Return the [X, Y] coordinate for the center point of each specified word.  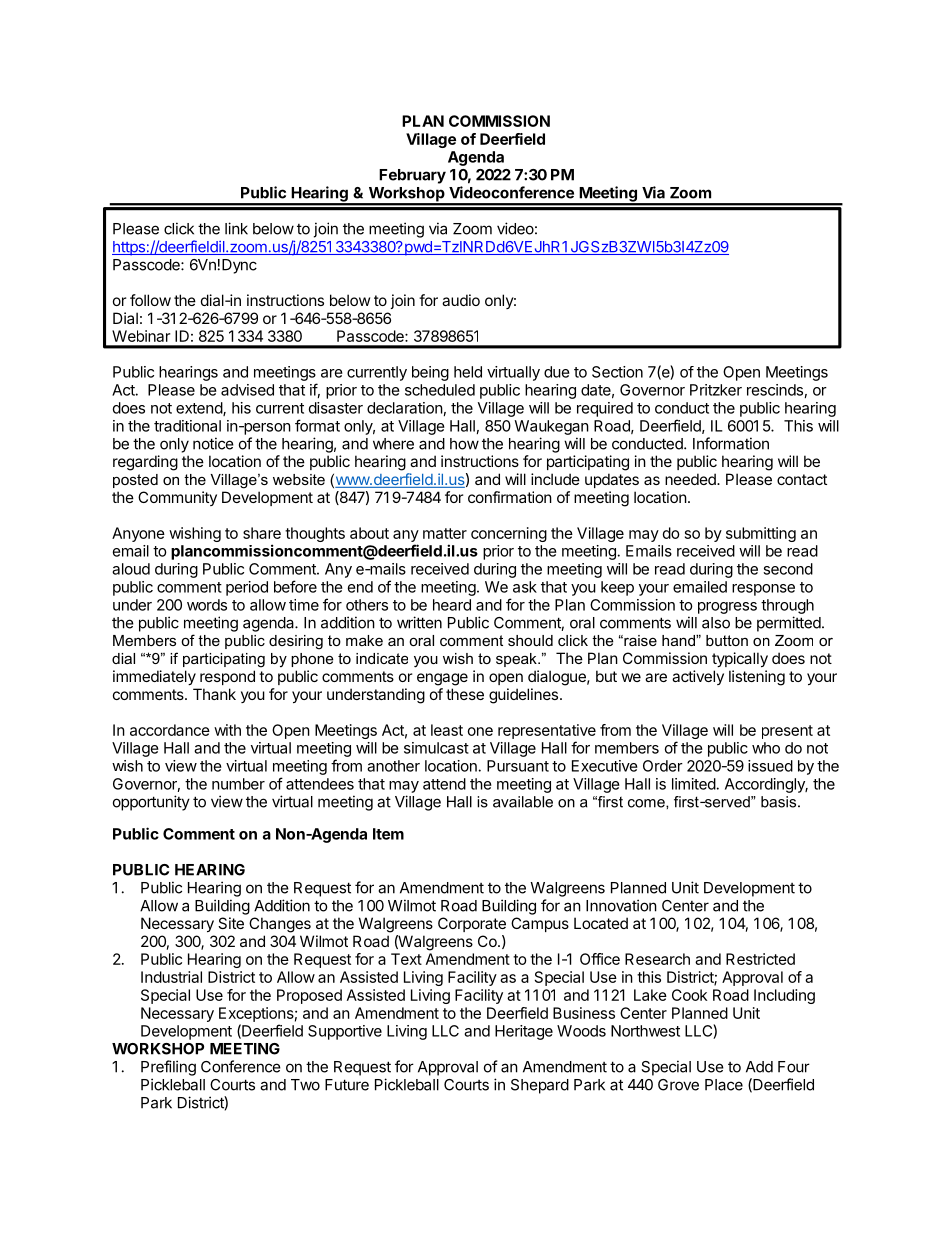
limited [694, 784]
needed [691, 479]
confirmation [510, 497]
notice [213, 443]
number [238, 784]
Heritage [524, 1032]
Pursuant [518, 766]
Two [305, 1085]
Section [617, 372]
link [236, 228]
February [412, 176]
